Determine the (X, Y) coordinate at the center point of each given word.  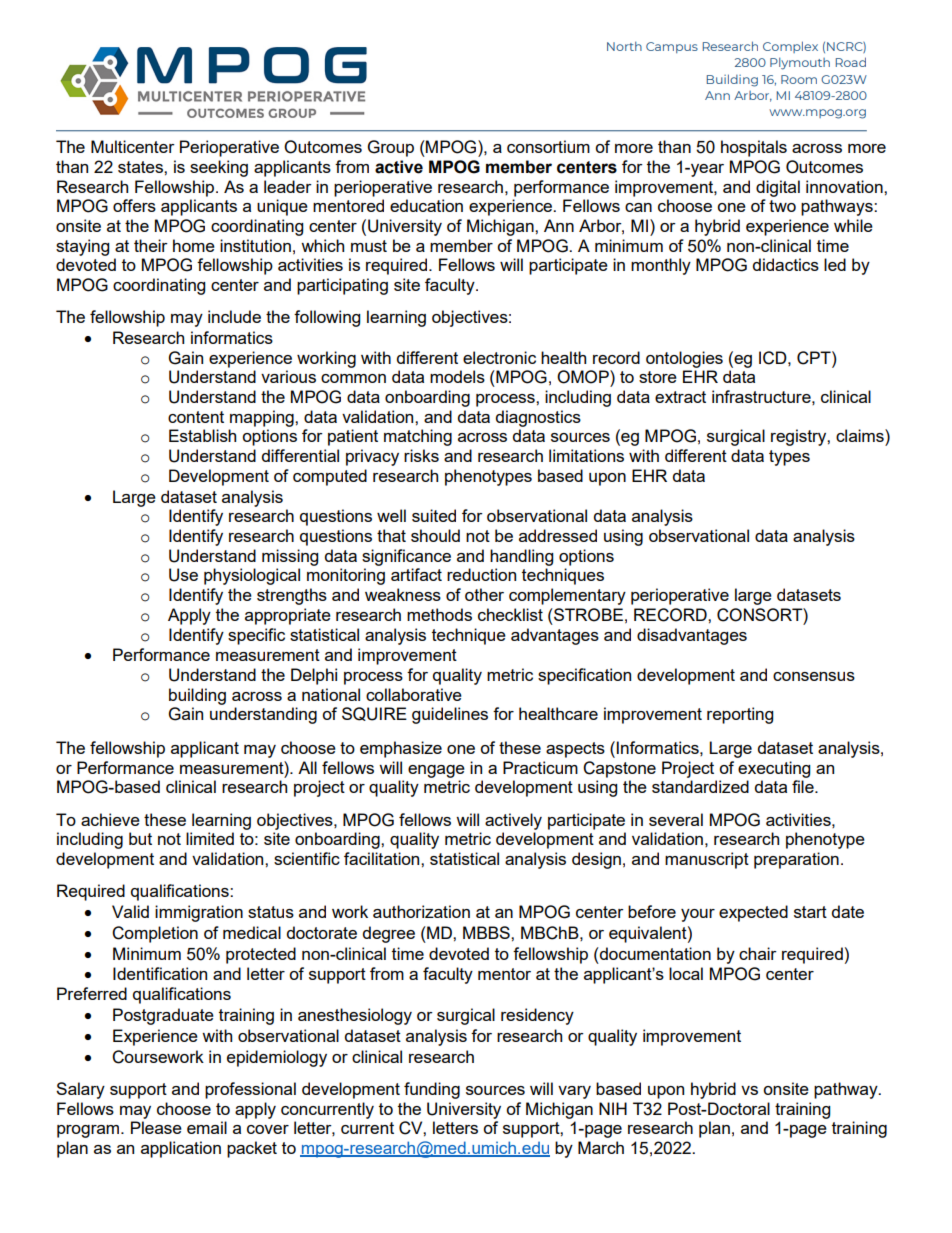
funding (432, 1090)
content (196, 417)
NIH (613, 1108)
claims (861, 435)
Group (391, 148)
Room (799, 79)
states (141, 167)
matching (418, 437)
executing (774, 769)
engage (436, 771)
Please (156, 1127)
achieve (110, 819)
